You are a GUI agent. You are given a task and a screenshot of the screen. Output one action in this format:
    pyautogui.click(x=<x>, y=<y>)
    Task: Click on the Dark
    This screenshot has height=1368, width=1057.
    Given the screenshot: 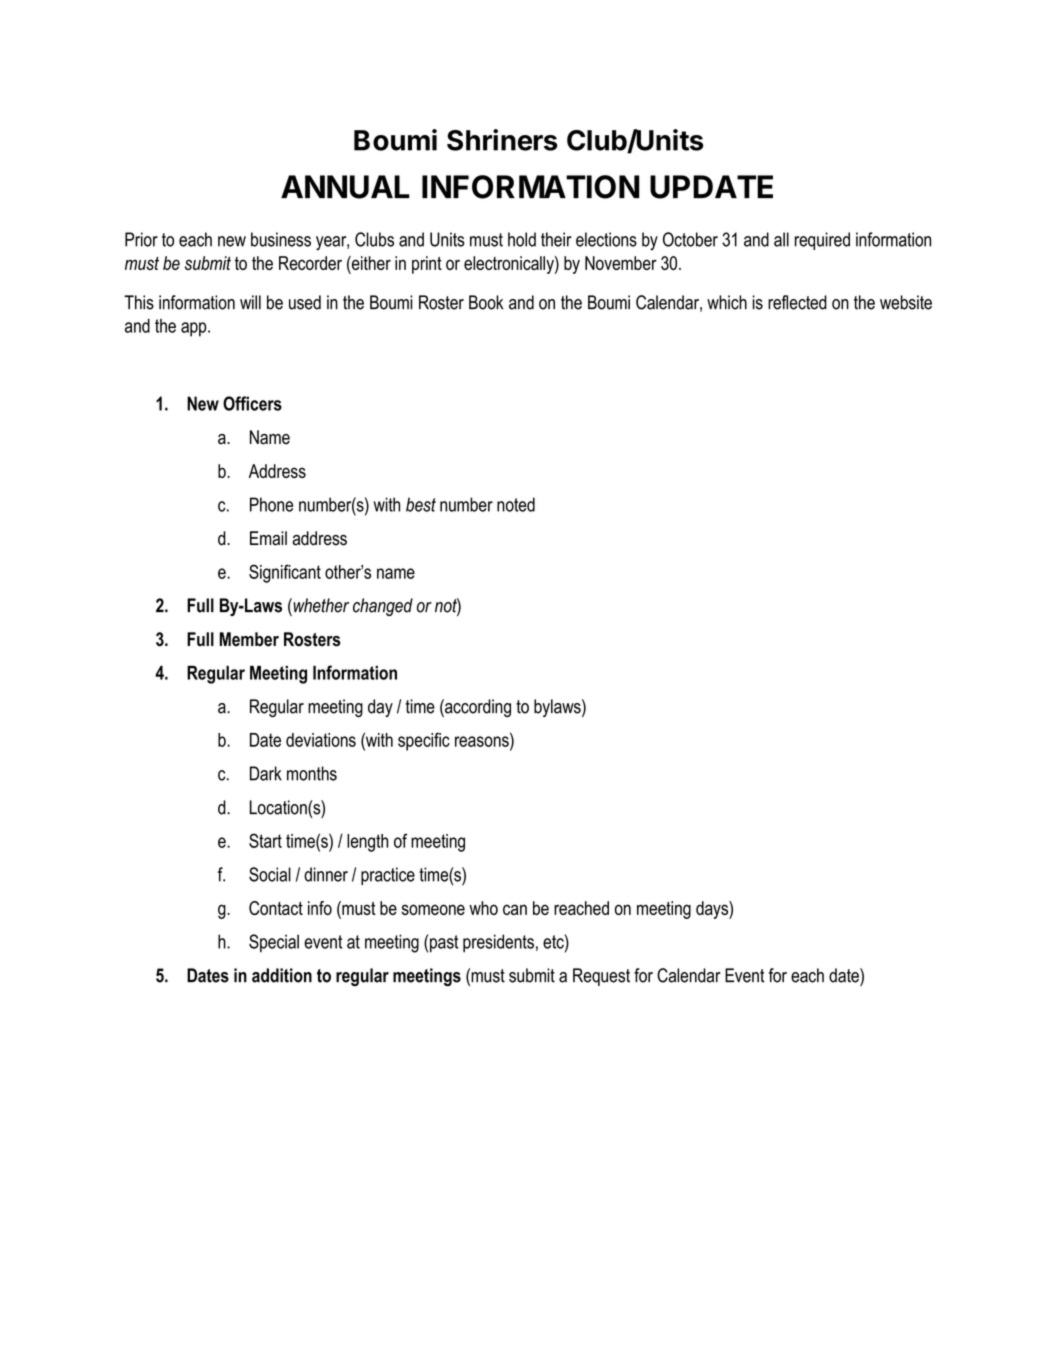 What is the action you would take?
    pyautogui.click(x=266, y=773)
